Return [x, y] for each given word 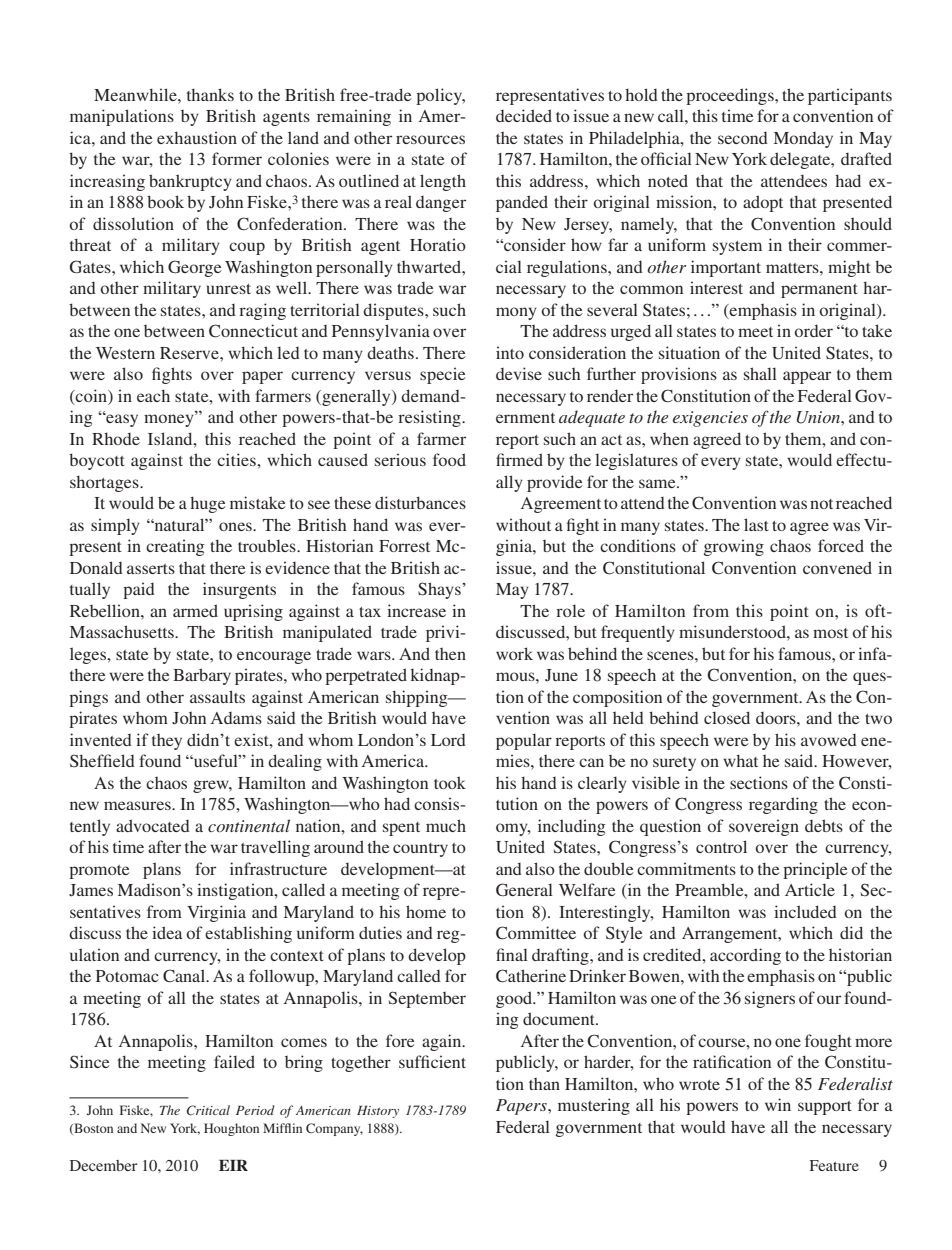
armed [195, 610]
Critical [208, 1110]
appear [807, 377]
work [514, 653]
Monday [803, 140]
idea [167, 932]
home [426, 911]
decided [524, 115]
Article [810, 889]
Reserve [190, 353]
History [378, 1112]
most [830, 633]
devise [519, 373]
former [237, 158]
